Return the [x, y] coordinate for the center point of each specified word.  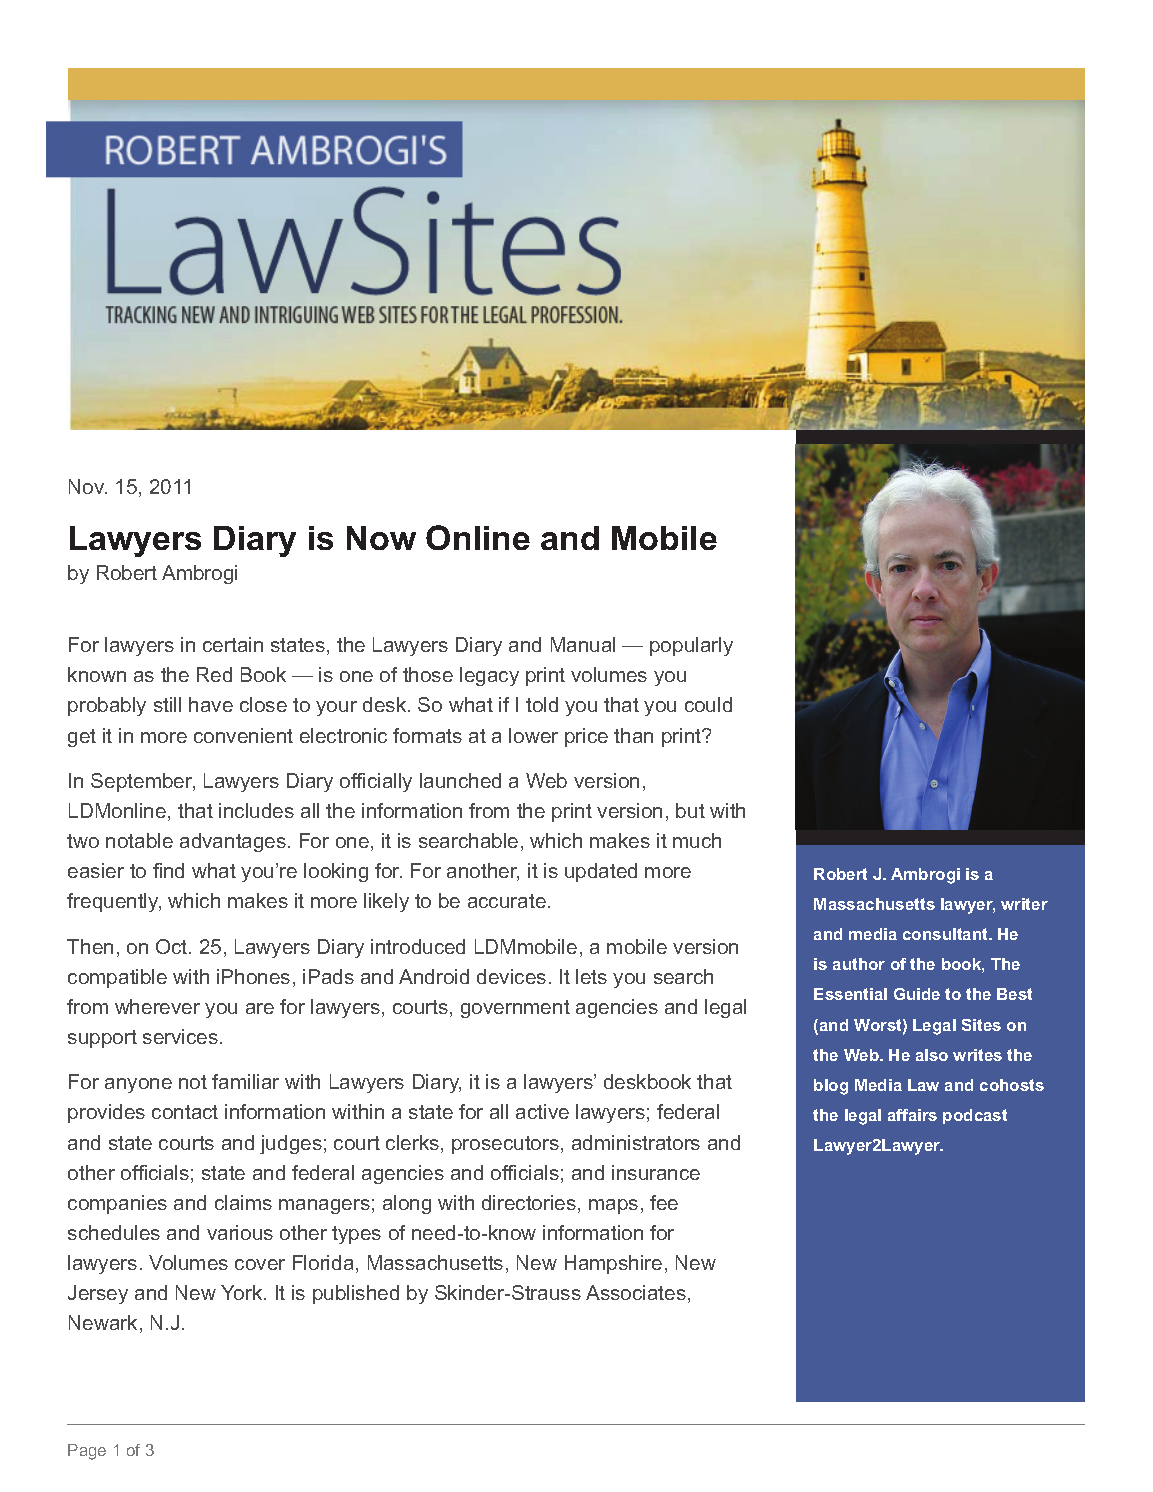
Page [87, 1452]
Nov [88, 486]
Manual [583, 644]
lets [591, 976]
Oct [173, 946]
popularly [691, 646]
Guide [917, 994]
